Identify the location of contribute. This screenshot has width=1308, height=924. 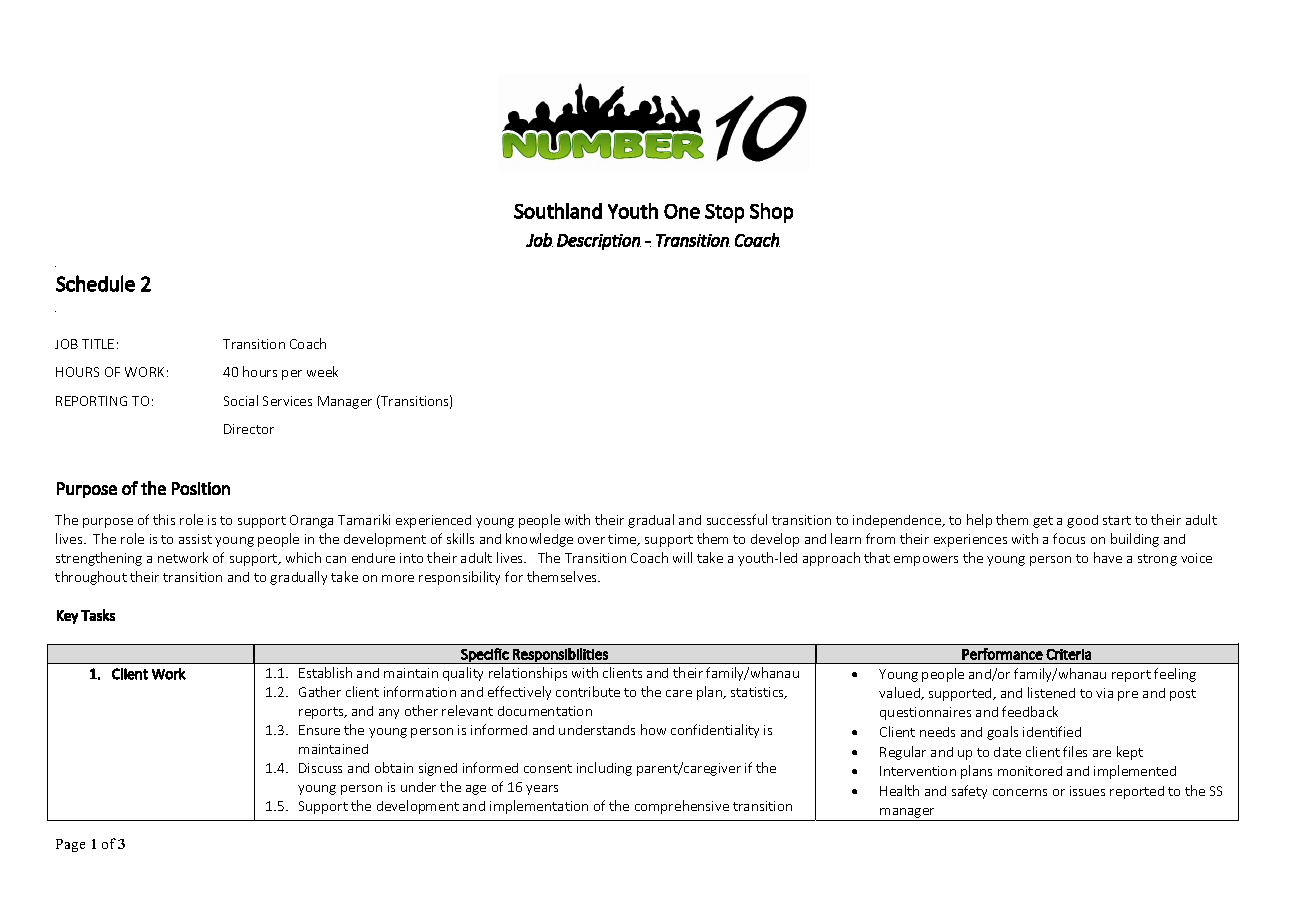
(588, 691).
